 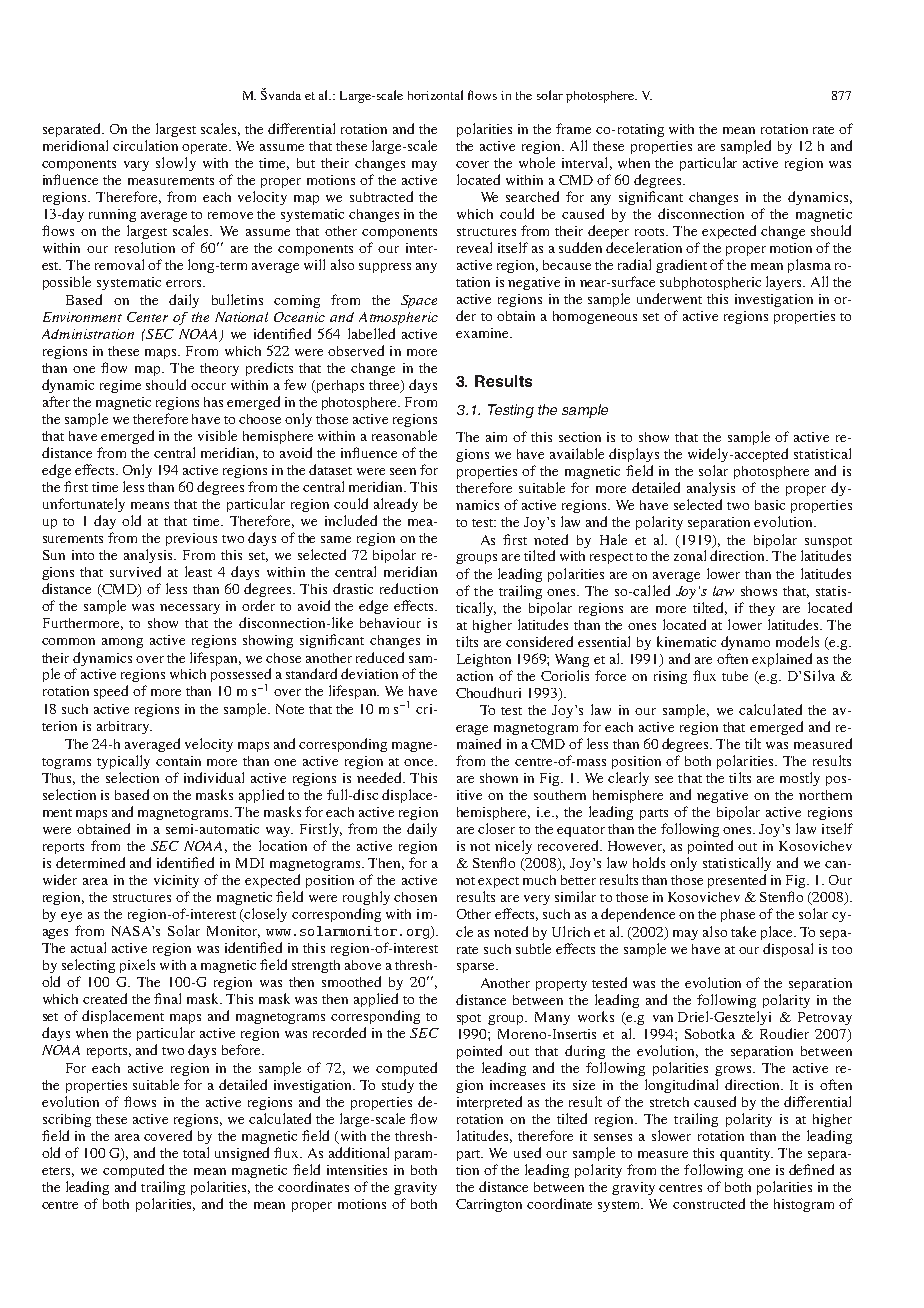 What do you see at coordinates (196, 1152) in the screenshot?
I see `total` at bounding box center [196, 1152].
